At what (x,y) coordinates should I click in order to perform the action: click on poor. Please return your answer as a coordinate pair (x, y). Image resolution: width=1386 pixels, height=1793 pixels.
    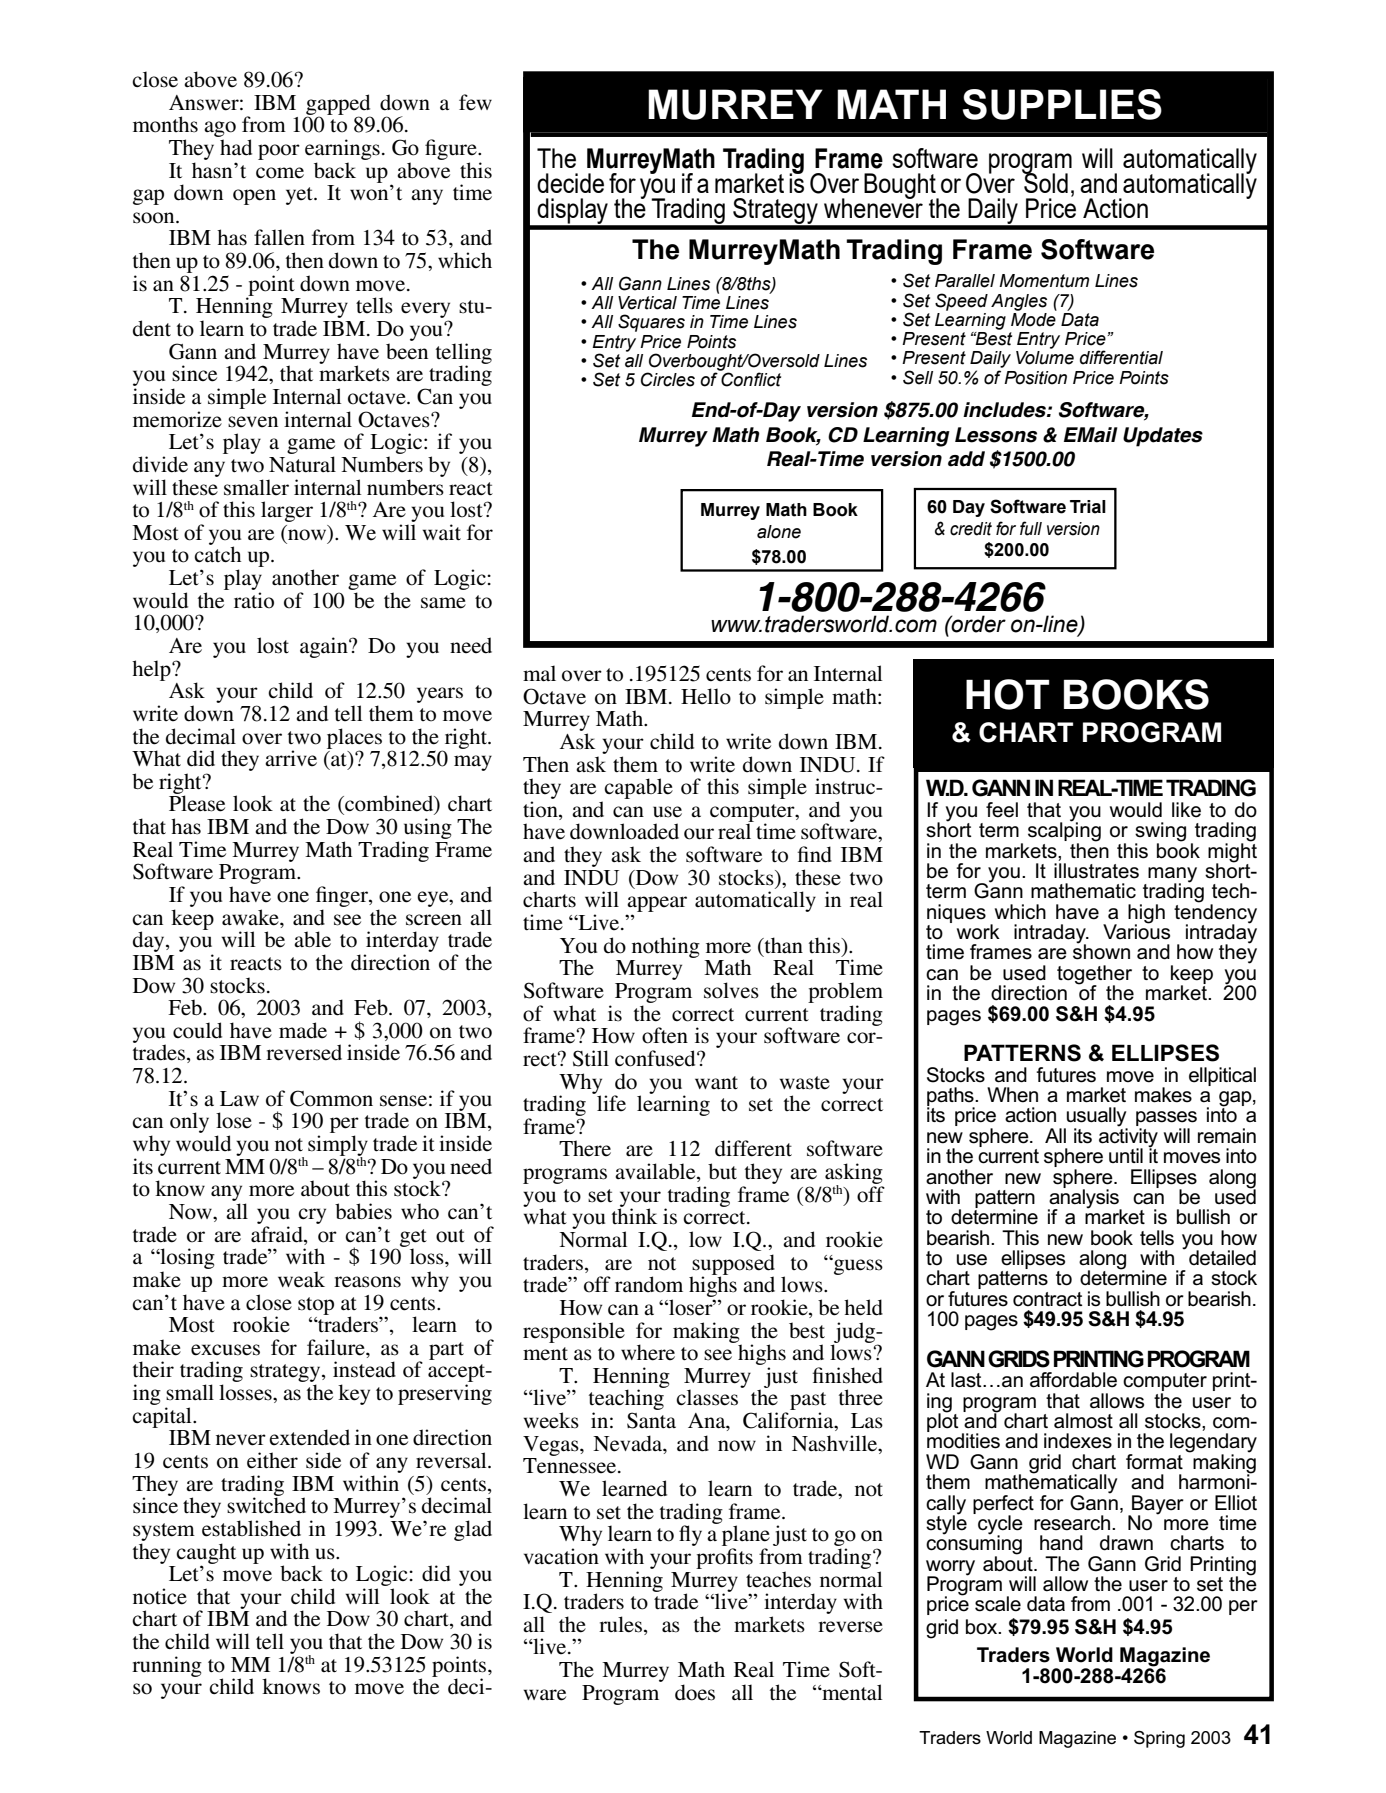
    Looking at the image, I should click on (279, 152).
